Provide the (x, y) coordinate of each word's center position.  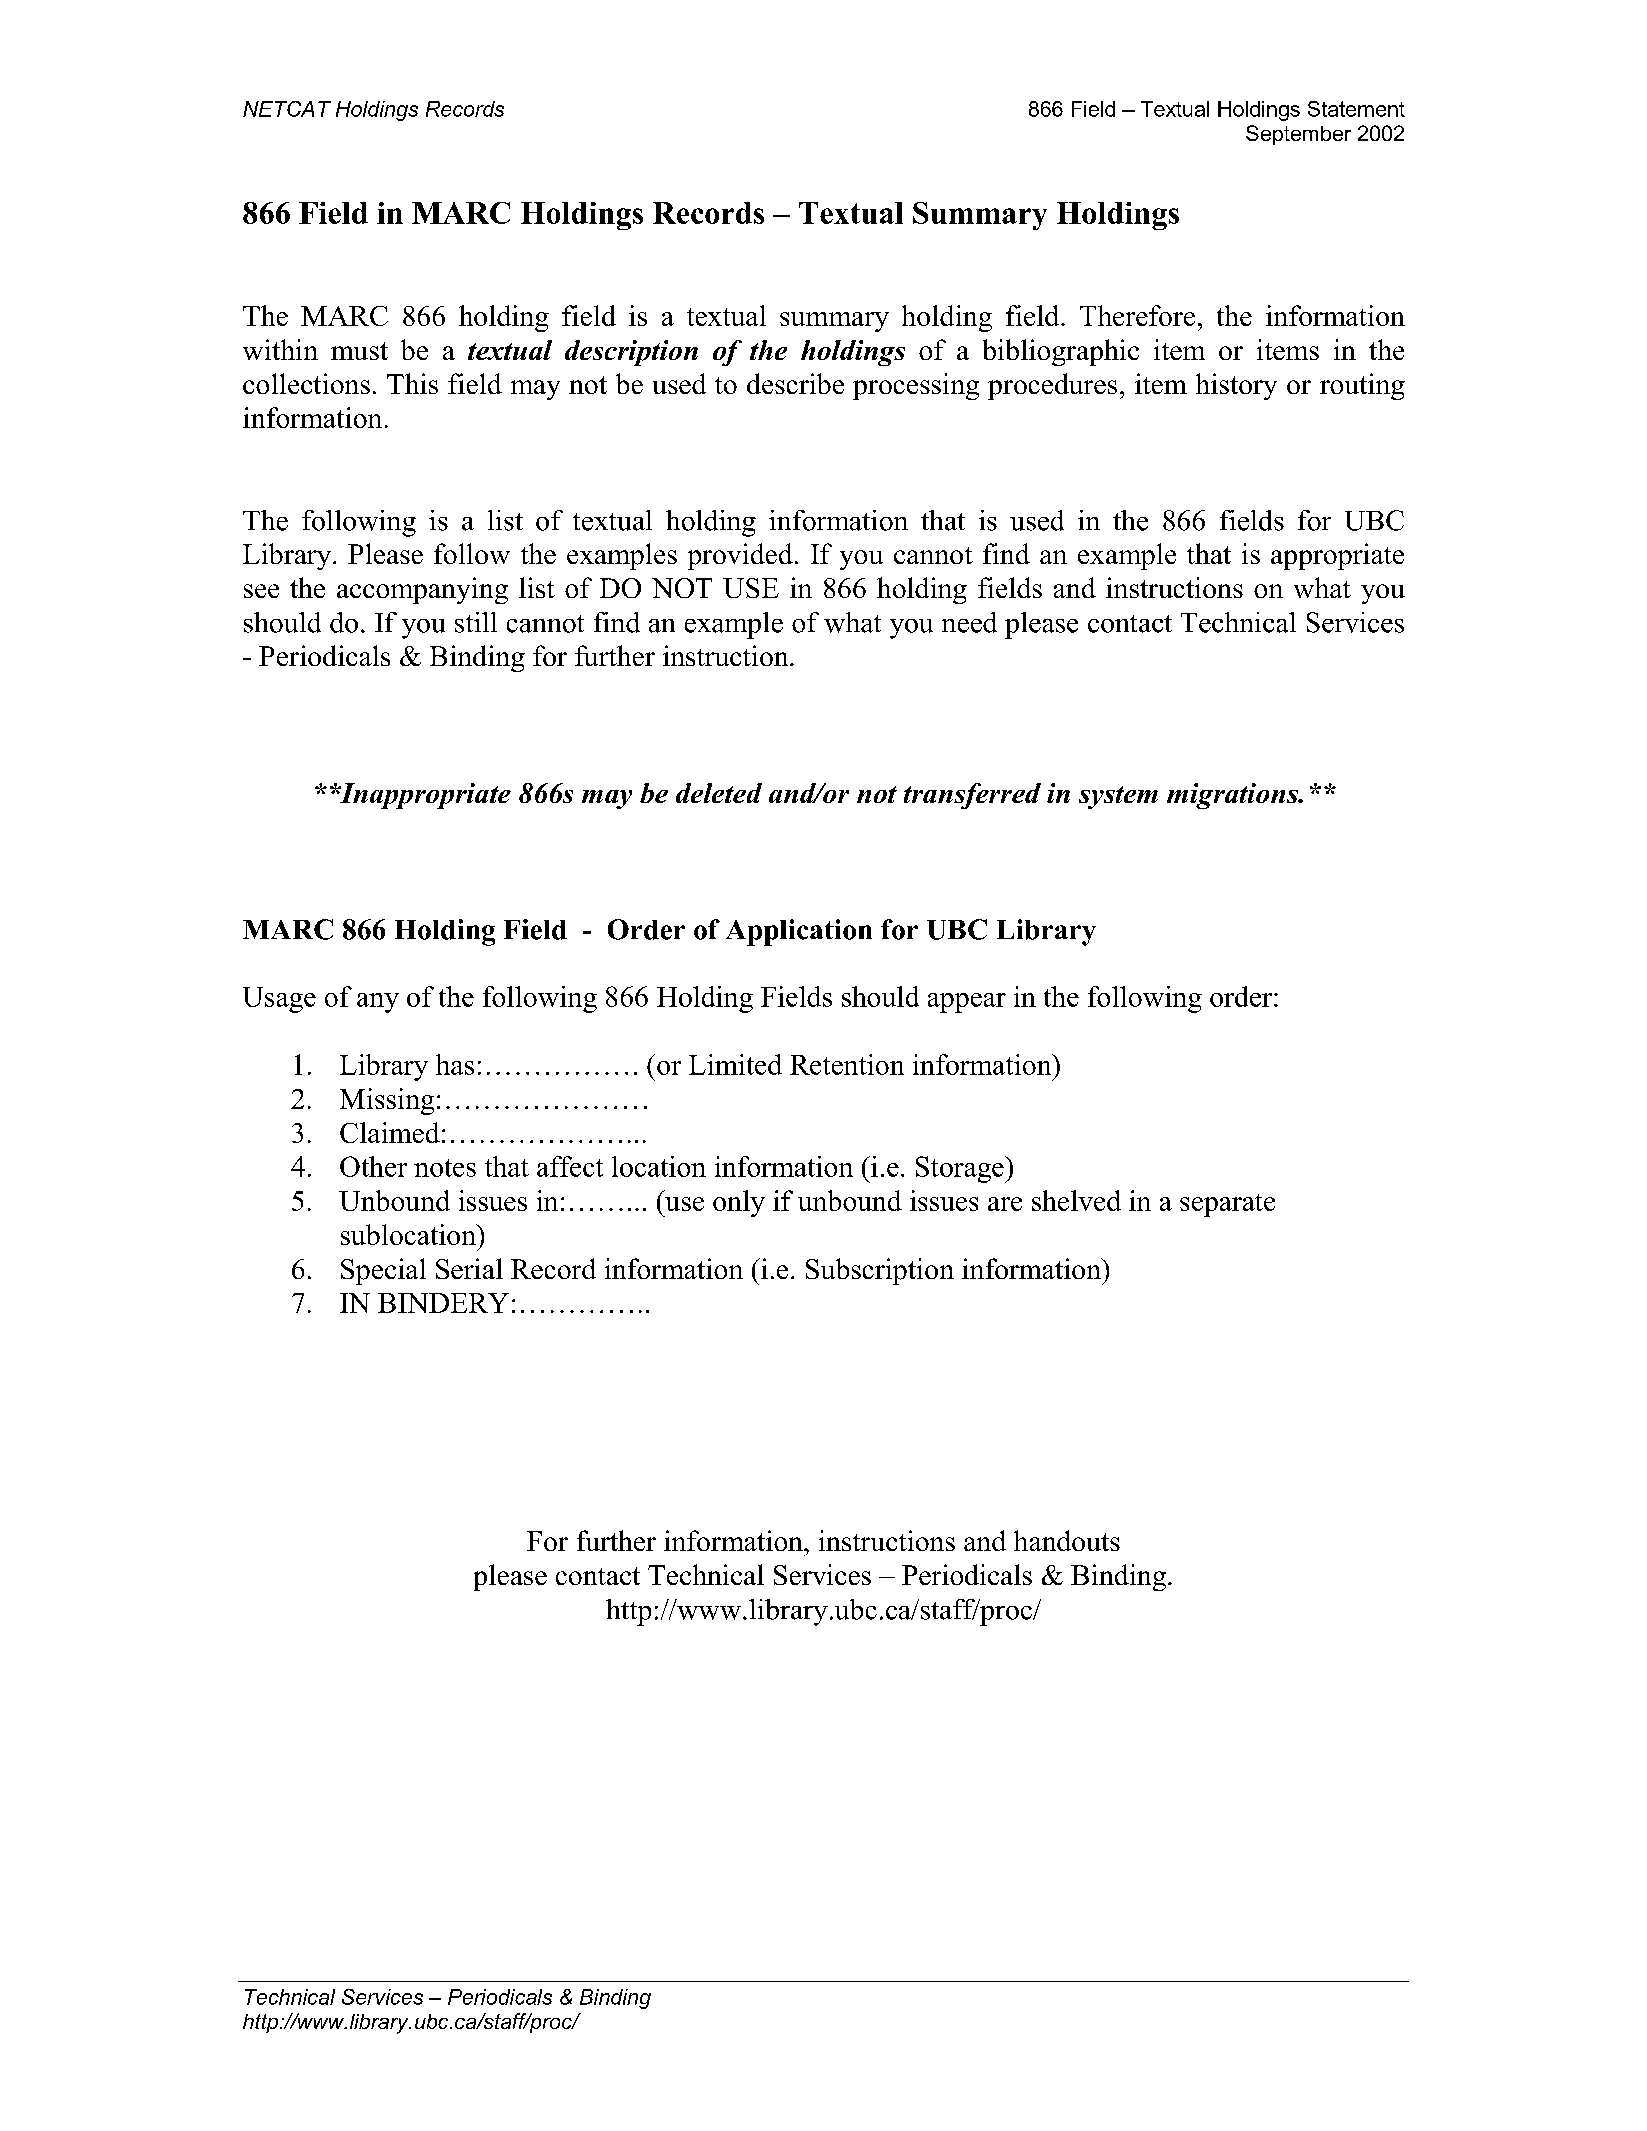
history (1236, 386)
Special (383, 1271)
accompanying (422, 590)
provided (740, 556)
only (739, 1203)
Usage (279, 1000)
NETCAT (287, 109)
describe (795, 383)
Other (373, 1166)
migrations (1233, 796)
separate (1227, 1205)
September (1298, 135)
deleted (719, 793)
